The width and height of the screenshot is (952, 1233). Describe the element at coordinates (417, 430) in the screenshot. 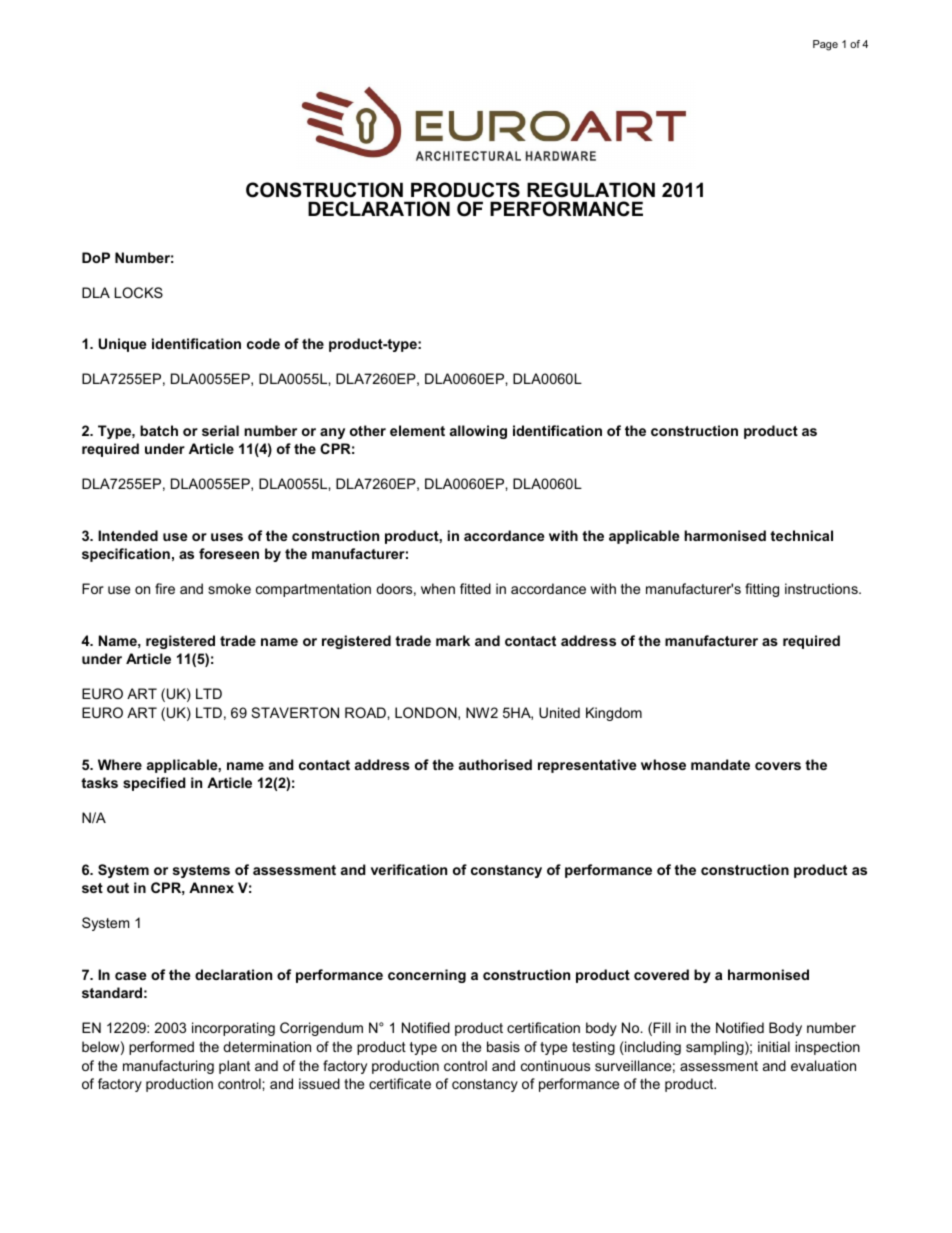

I see `element` at that location.
